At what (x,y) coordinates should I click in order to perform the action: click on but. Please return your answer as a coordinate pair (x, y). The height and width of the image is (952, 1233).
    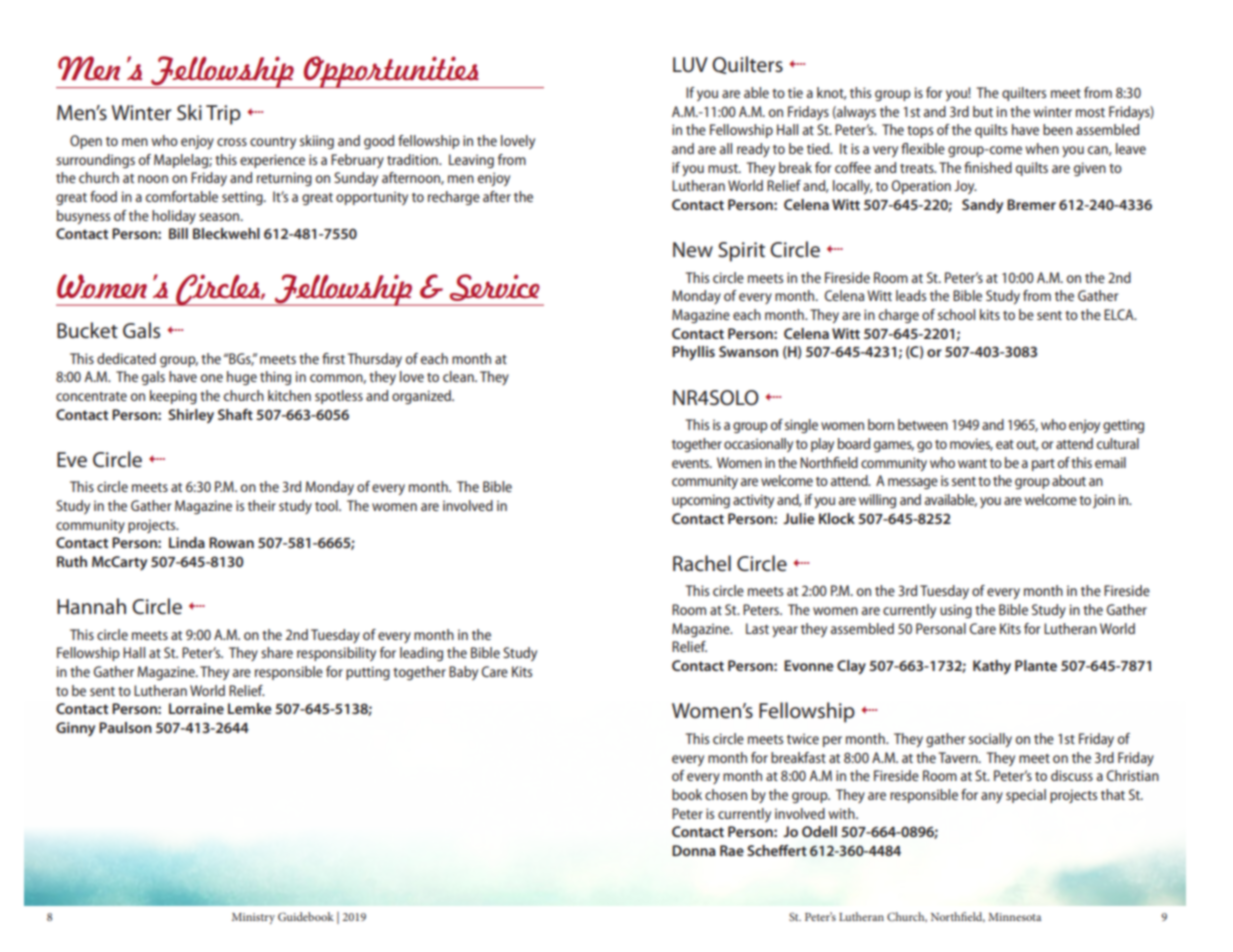
    Looking at the image, I should click on (983, 111).
